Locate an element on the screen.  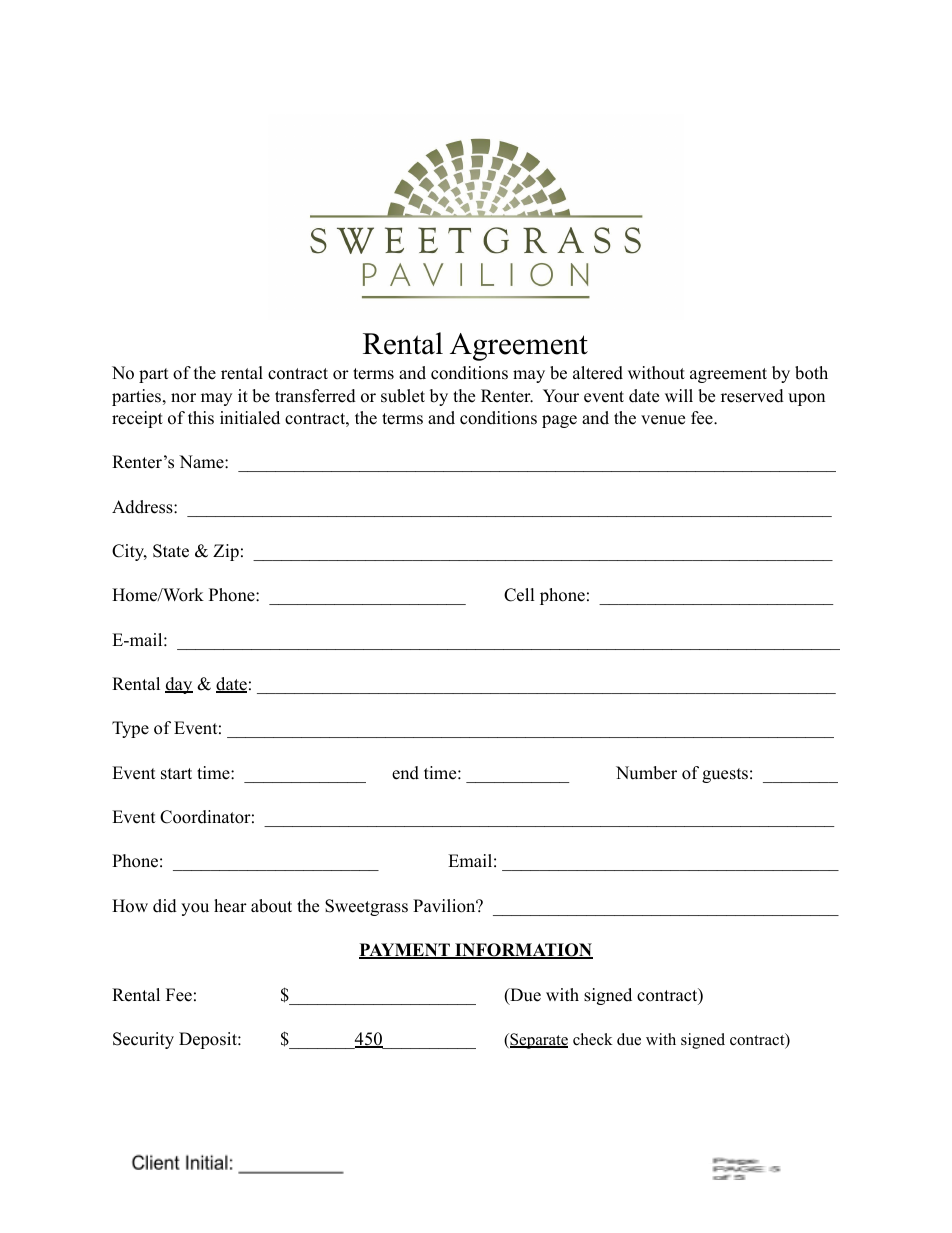
Number is located at coordinates (646, 773).
